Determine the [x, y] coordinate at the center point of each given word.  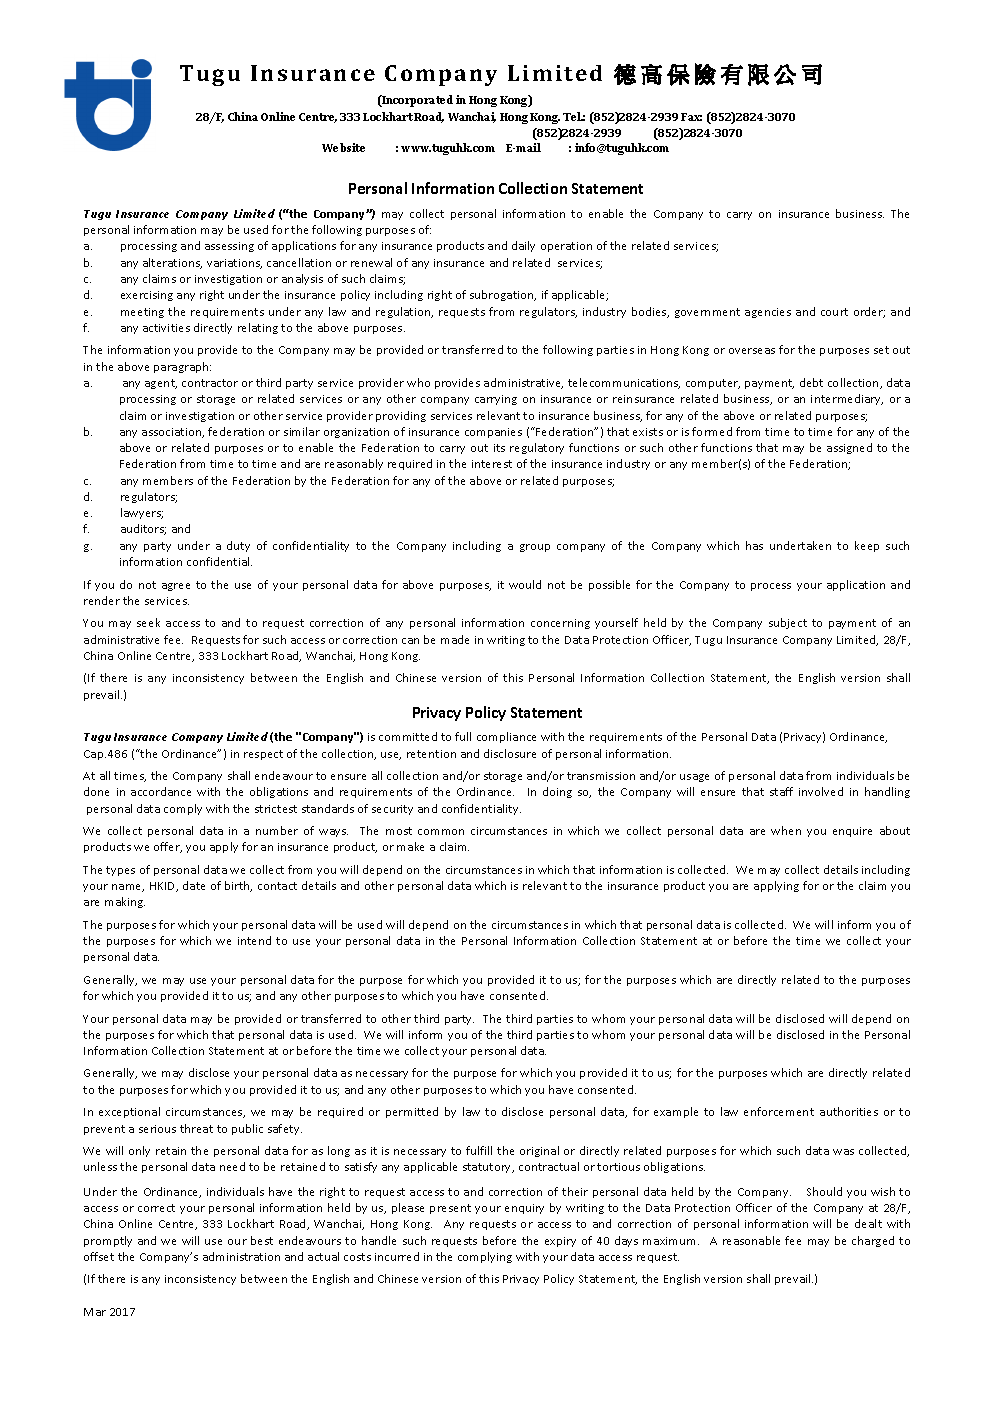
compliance [506, 737]
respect [263, 755]
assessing [229, 247]
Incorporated [417, 101]
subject [788, 623]
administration [241, 1256]
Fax [691, 117]
